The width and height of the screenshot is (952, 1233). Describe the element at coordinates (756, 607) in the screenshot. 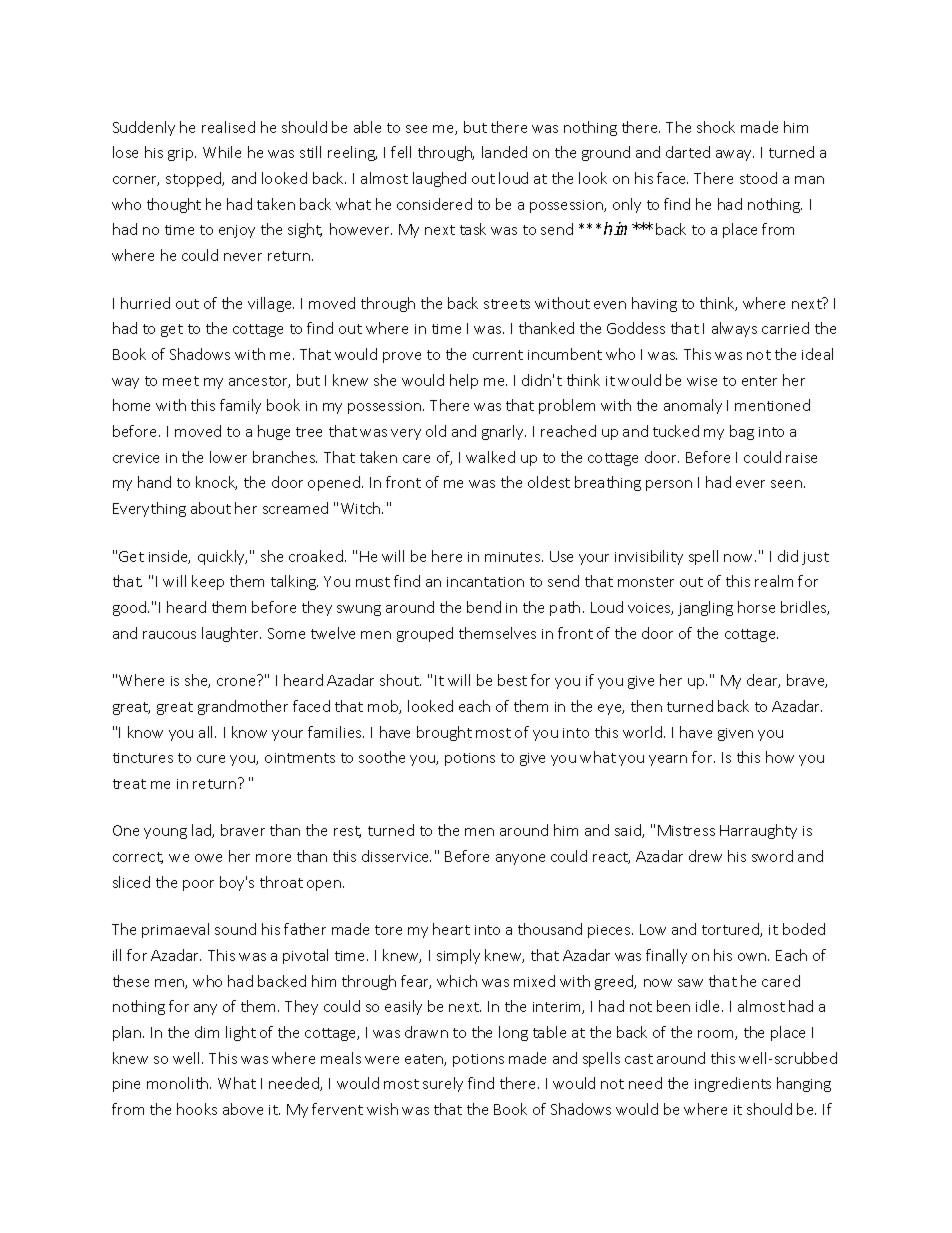

I see `horse` at that location.
